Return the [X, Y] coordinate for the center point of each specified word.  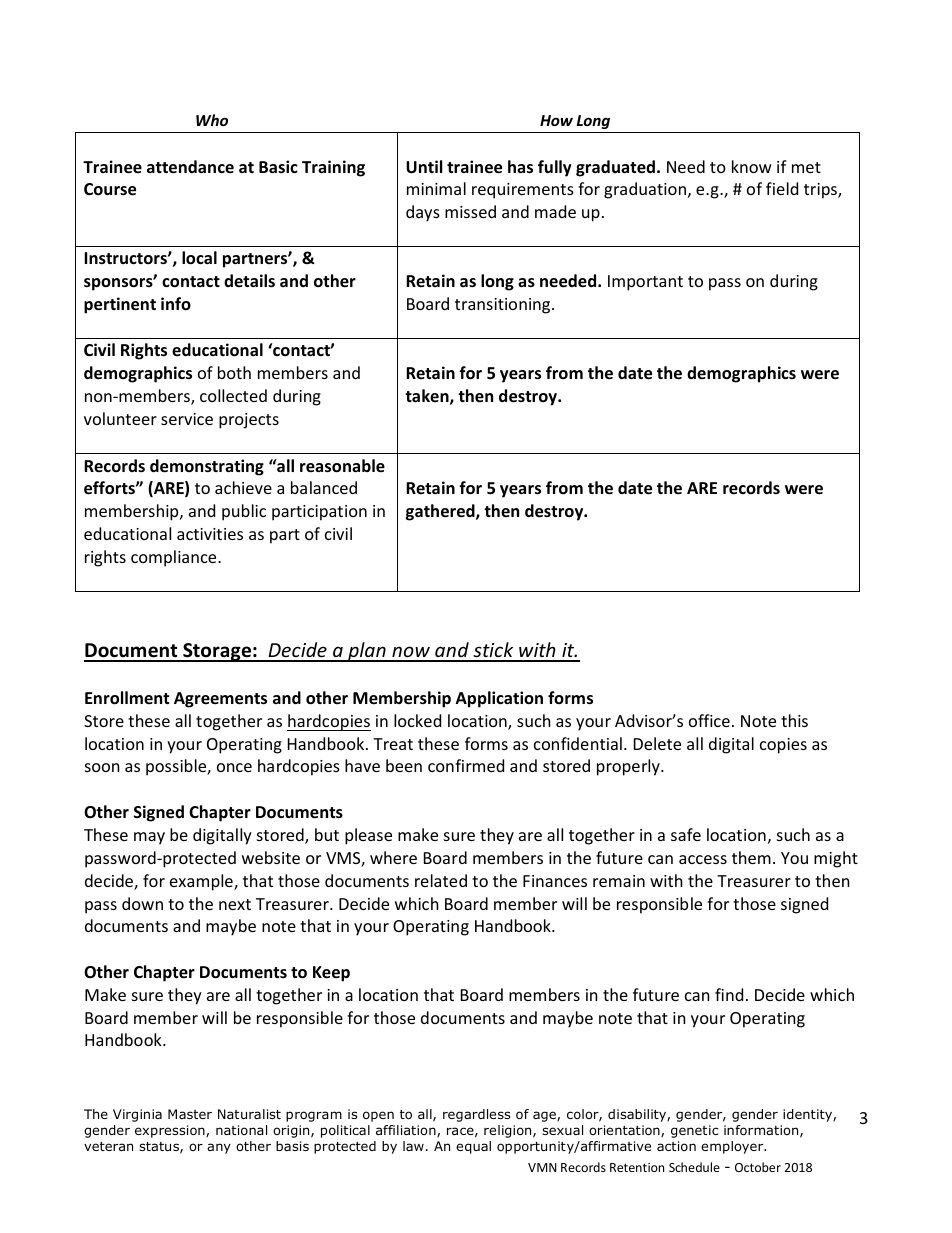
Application [499, 699]
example [202, 882]
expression [171, 1131]
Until [424, 167]
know [752, 166]
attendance [190, 167]
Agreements [220, 700]
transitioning [504, 306]
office [709, 720]
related [441, 880]
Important [645, 283]
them [751, 857]
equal [473, 1147]
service [187, 419]
